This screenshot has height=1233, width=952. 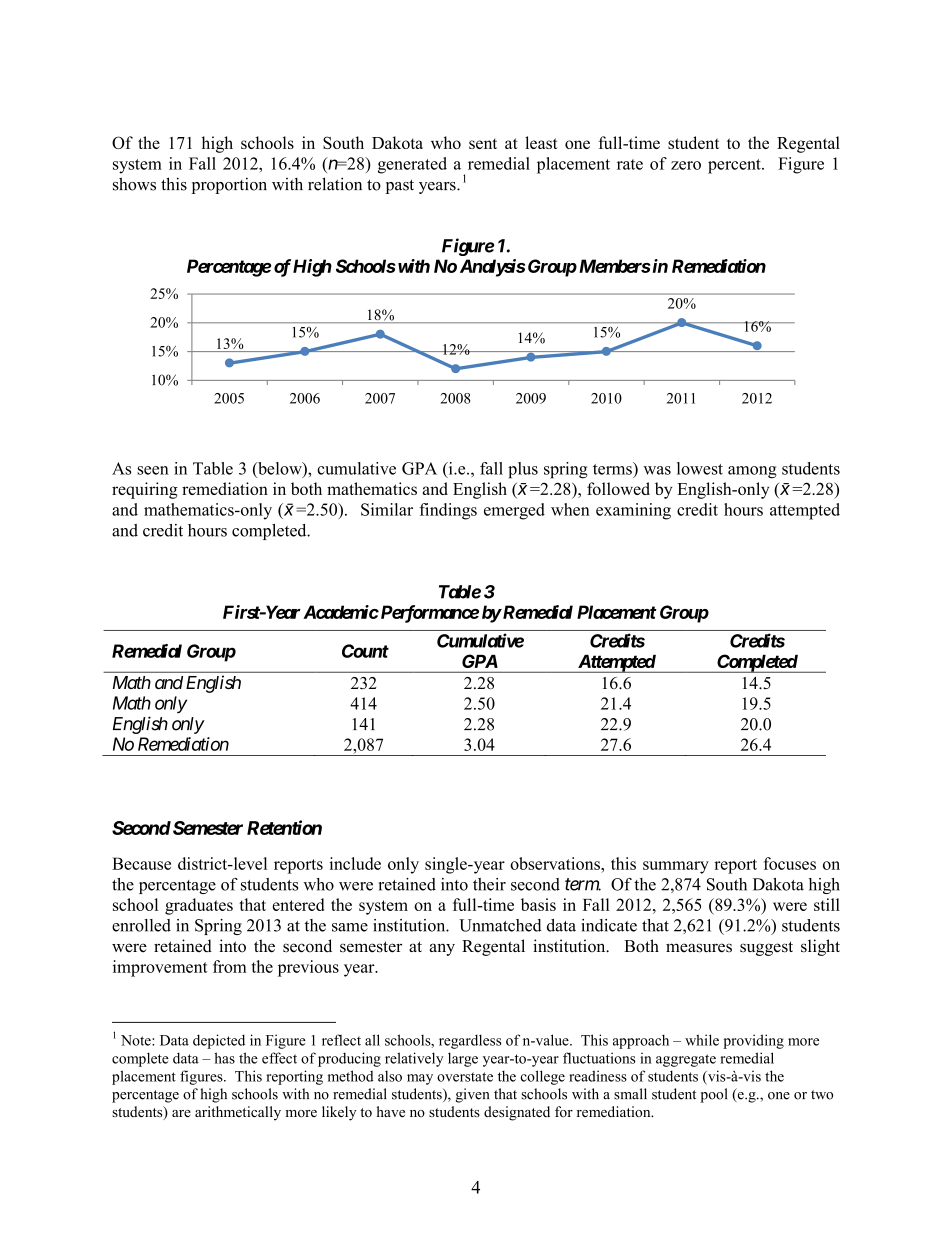 I want to click on plus, so click(x=523, y=470).
